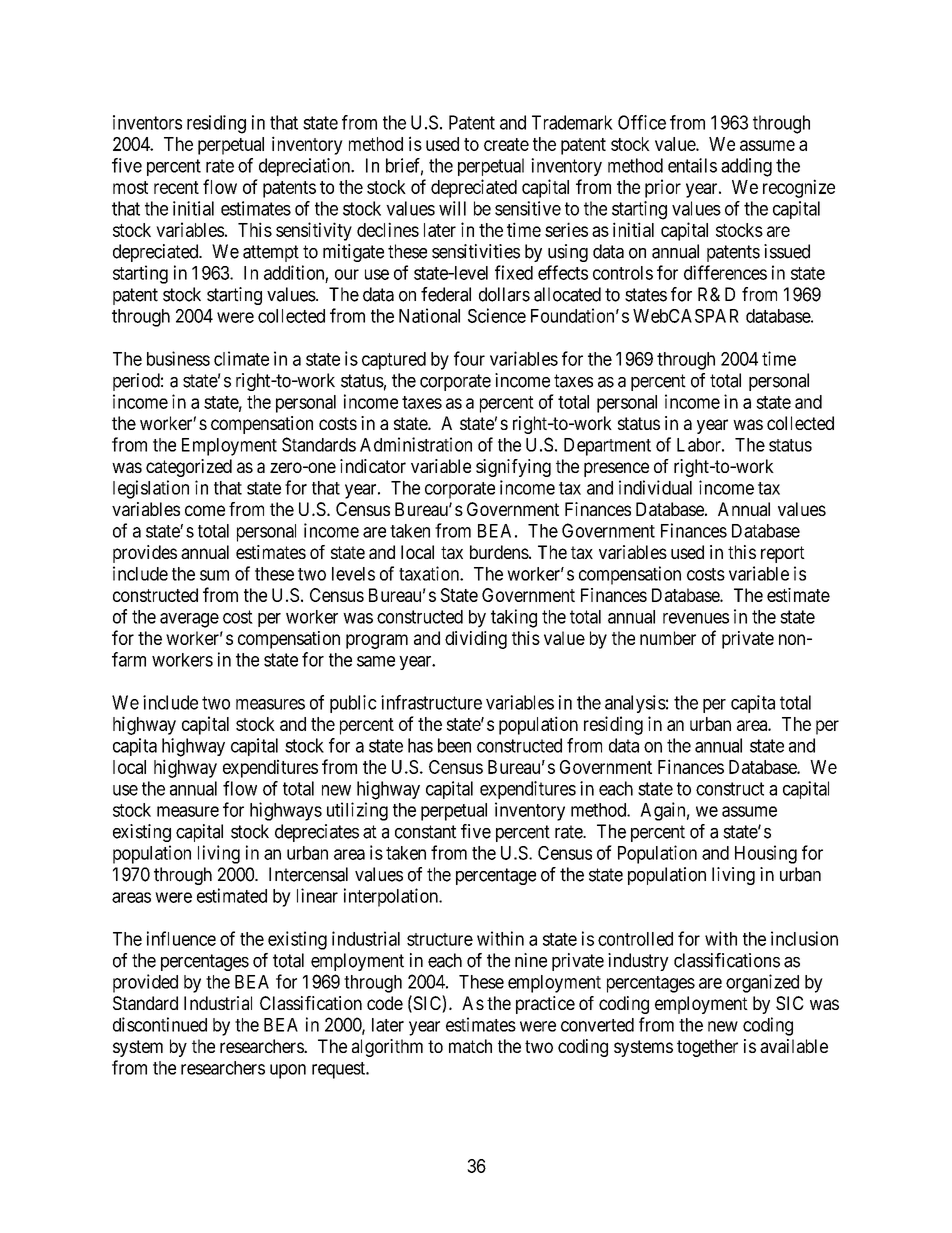 The width and height of the image is (952, 1233). What do you see at coordinates (635, 704) in the image?
I see `analysis` at bounding box center [635, 704].
